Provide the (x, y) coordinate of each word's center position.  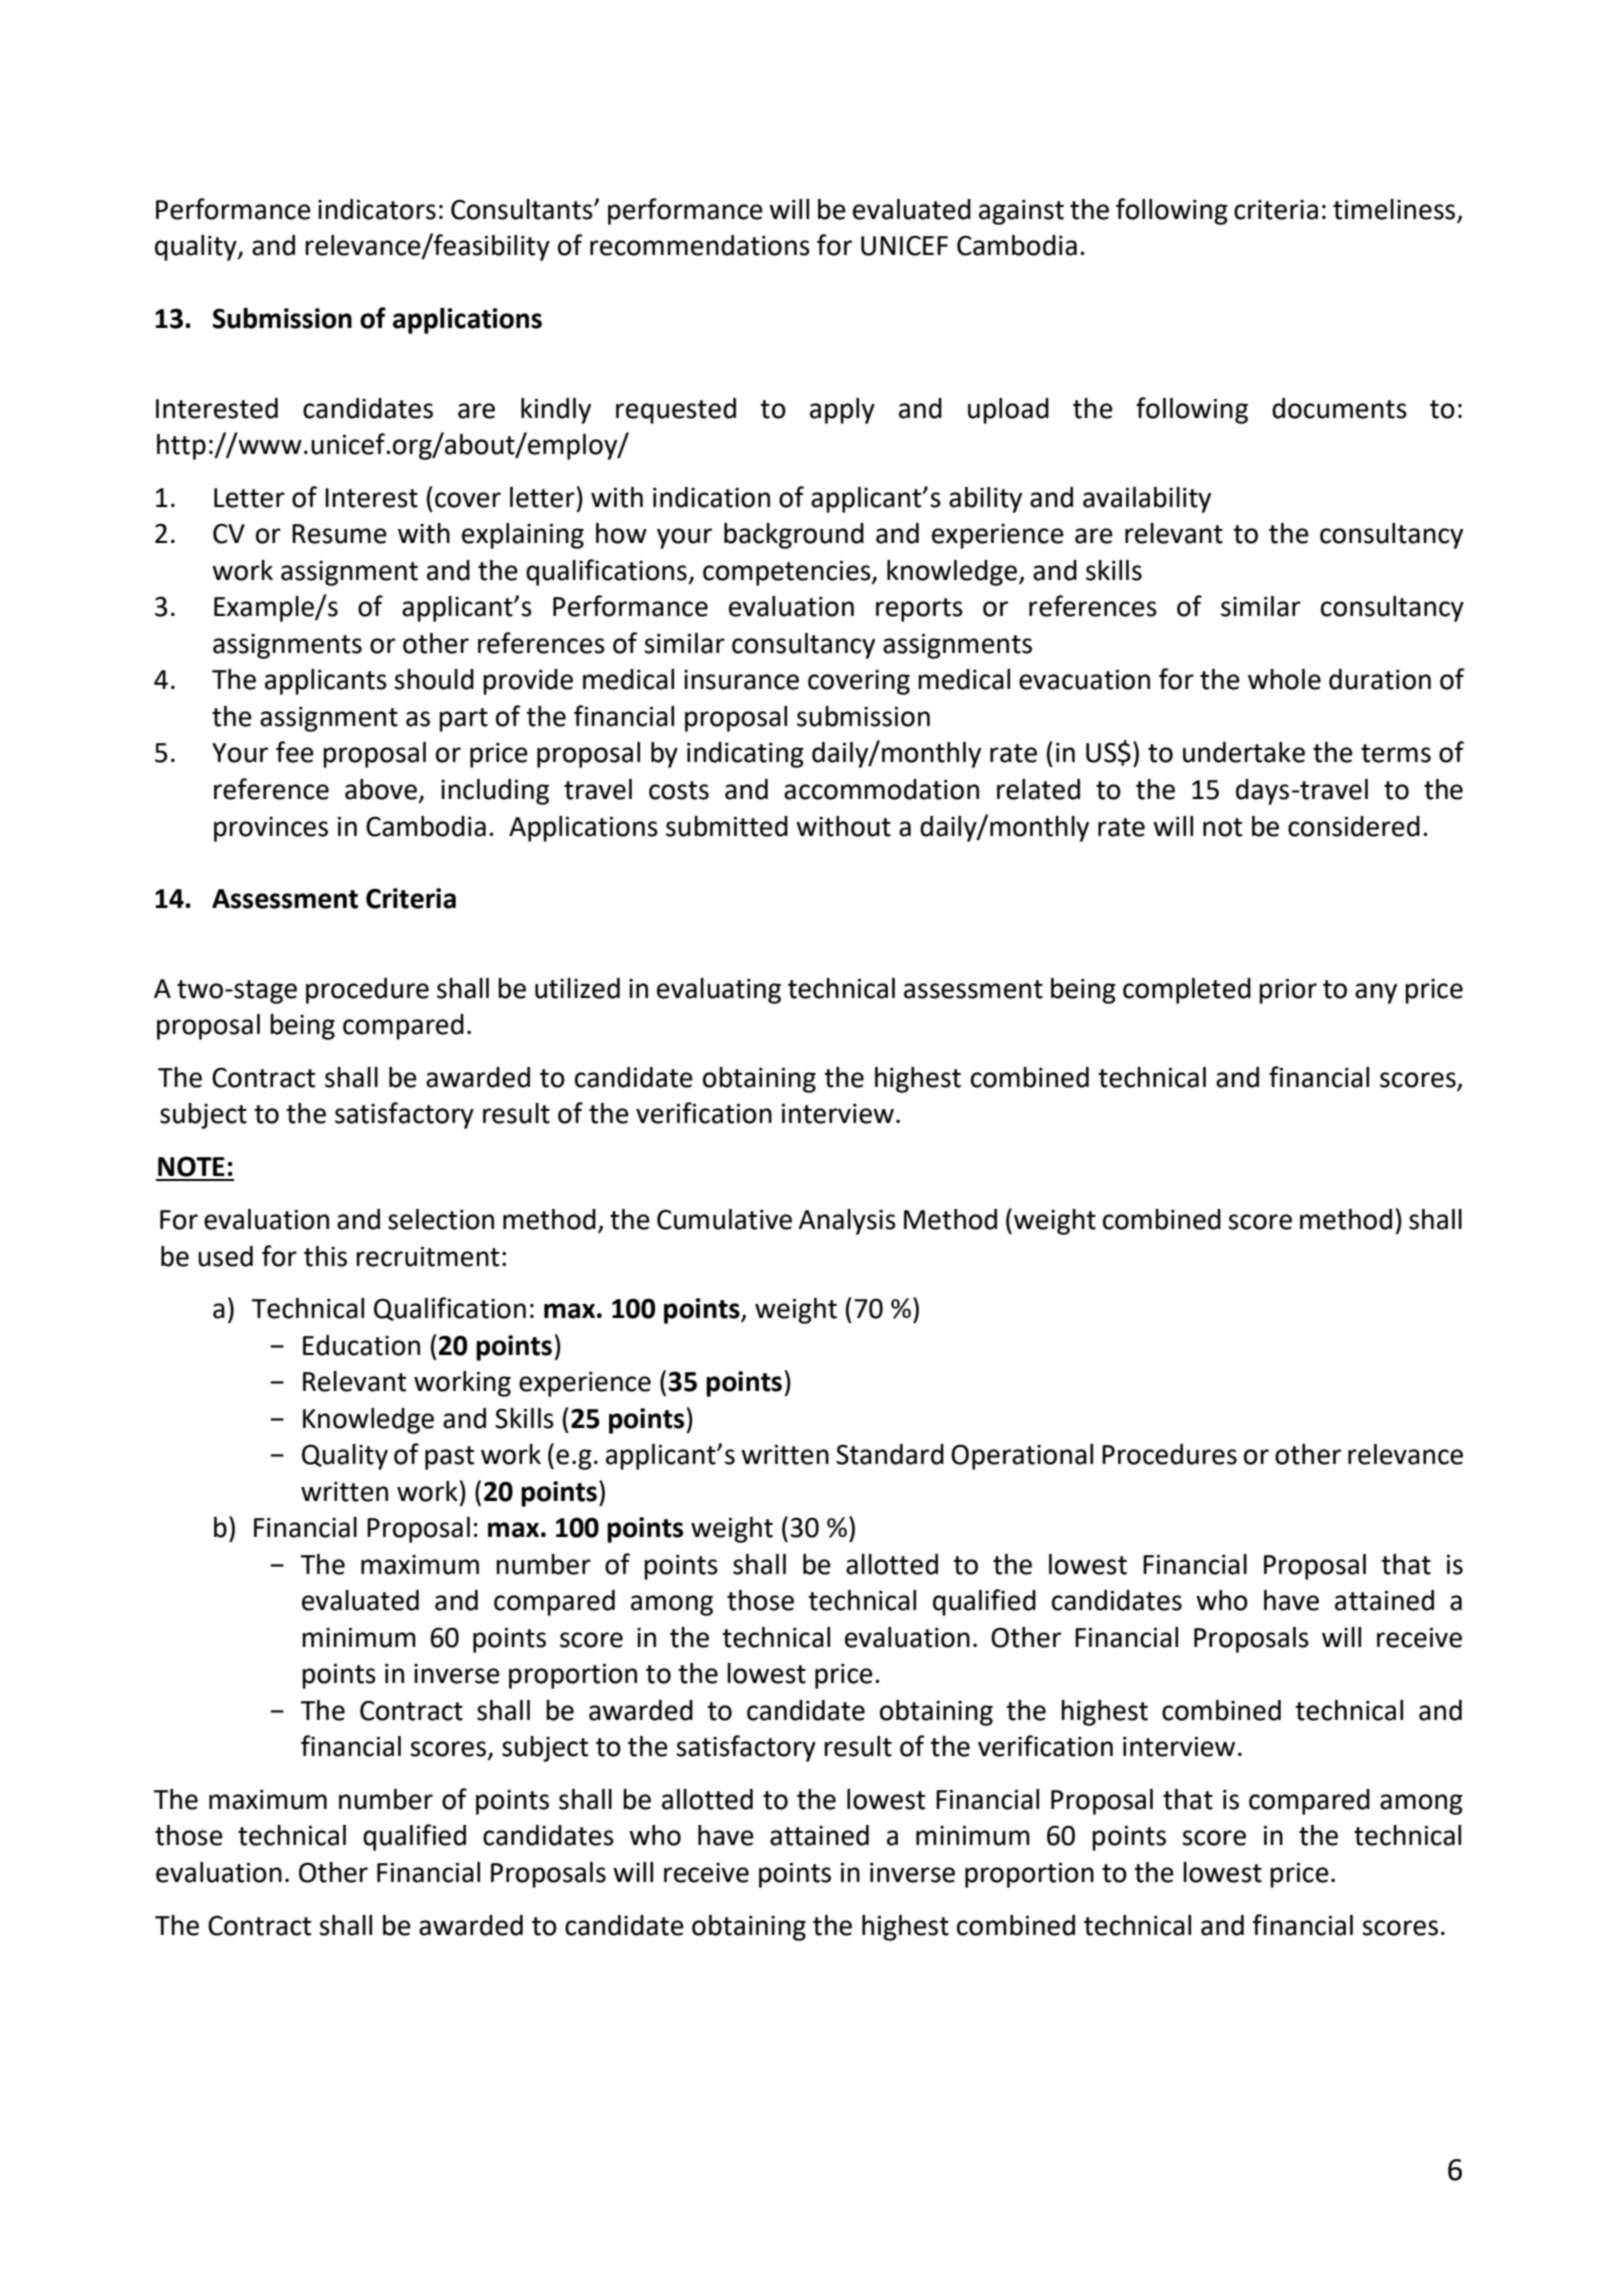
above (381, 789)
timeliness (1394, 209)
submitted (727, 826)
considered (1354, 826)
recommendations (700, 245)
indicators (377, 209)
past (449, 1458)
